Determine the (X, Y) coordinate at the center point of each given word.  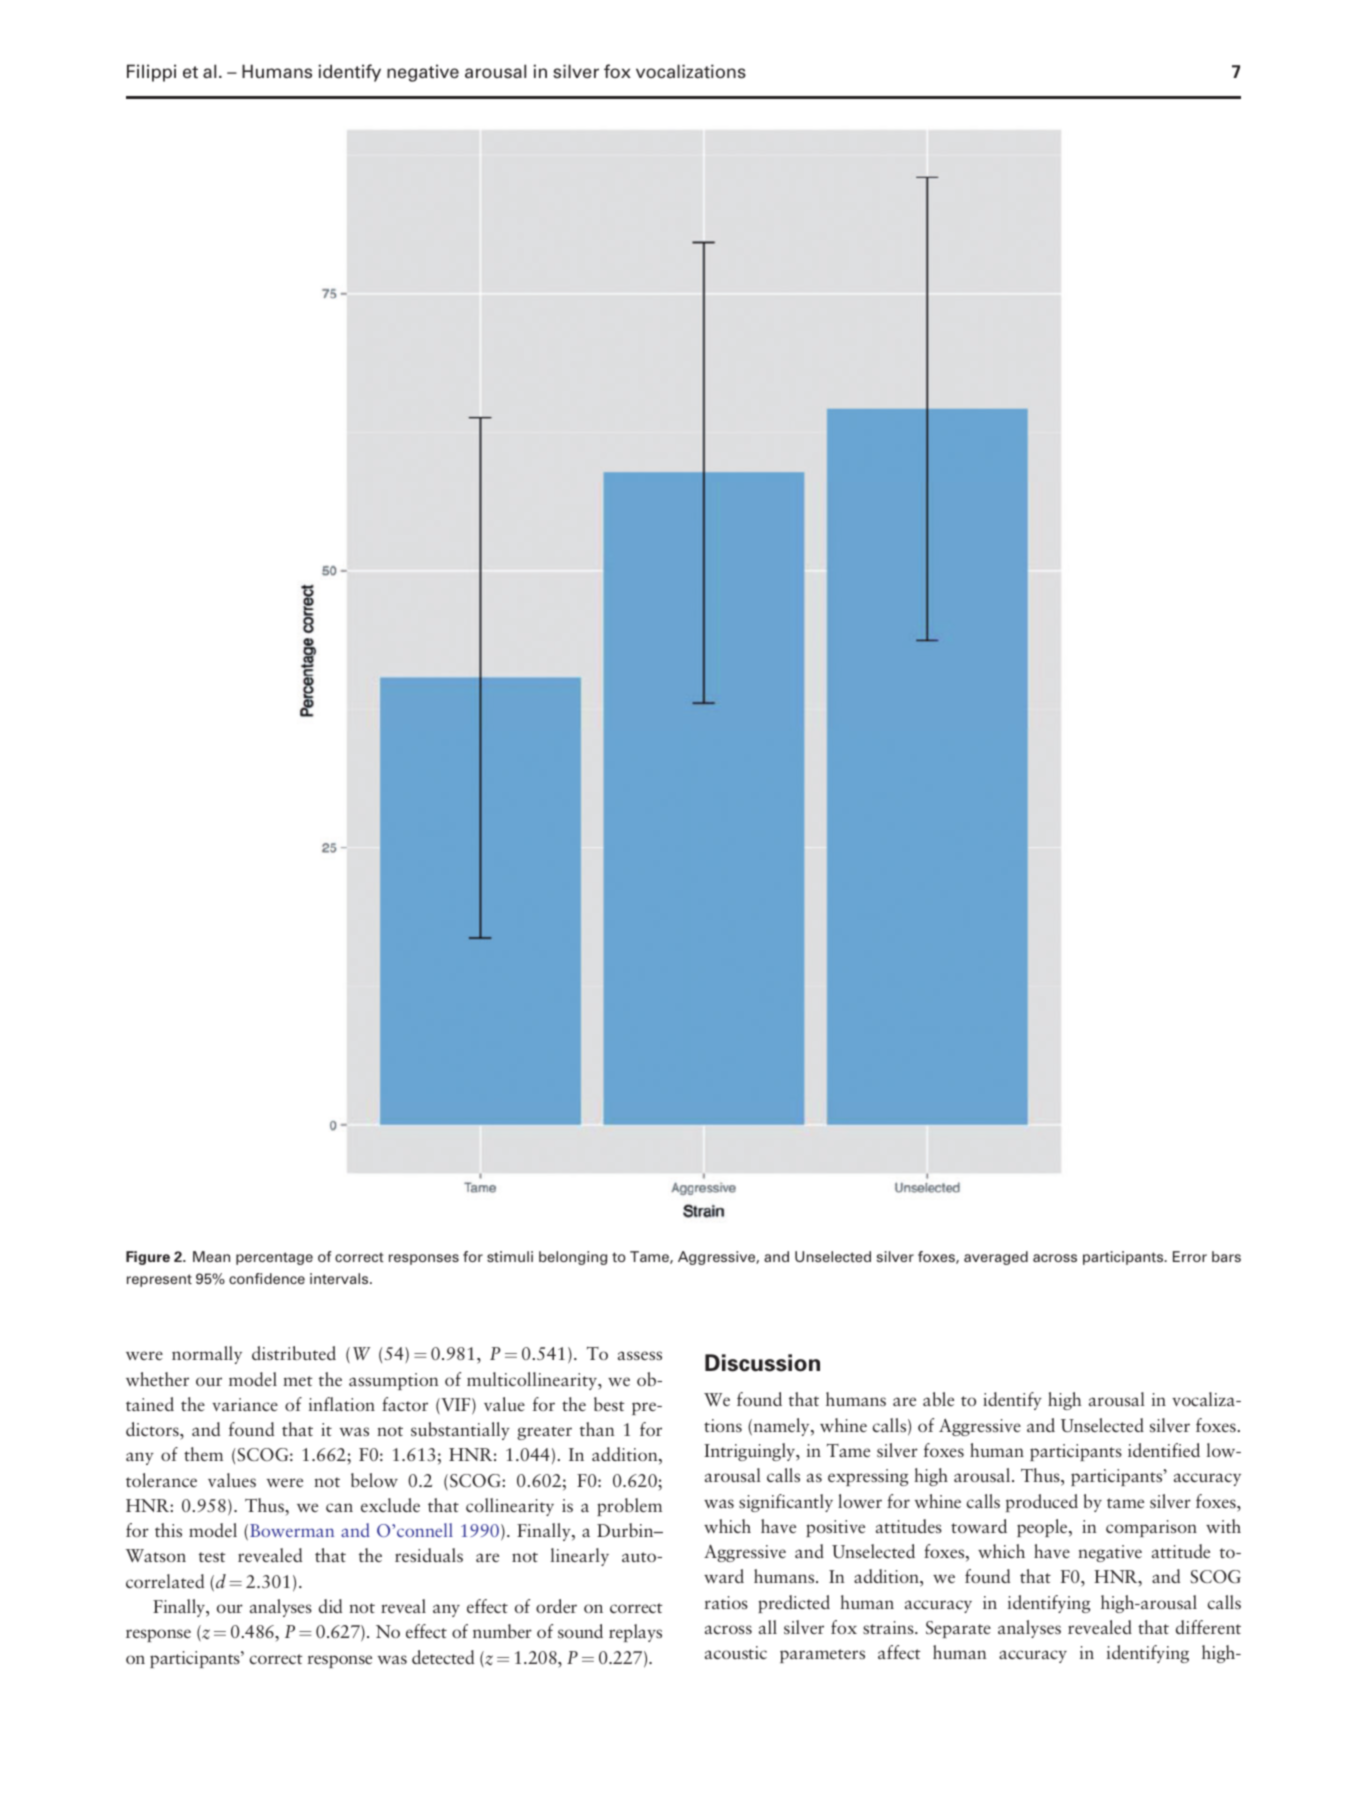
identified (1164, 1450)
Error (1190, 1256)
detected (443, 1657)
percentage (274, 1258)
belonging (573, 1258)
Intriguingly (751, 1452)
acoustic (736, 1652)
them (203, 1454)
